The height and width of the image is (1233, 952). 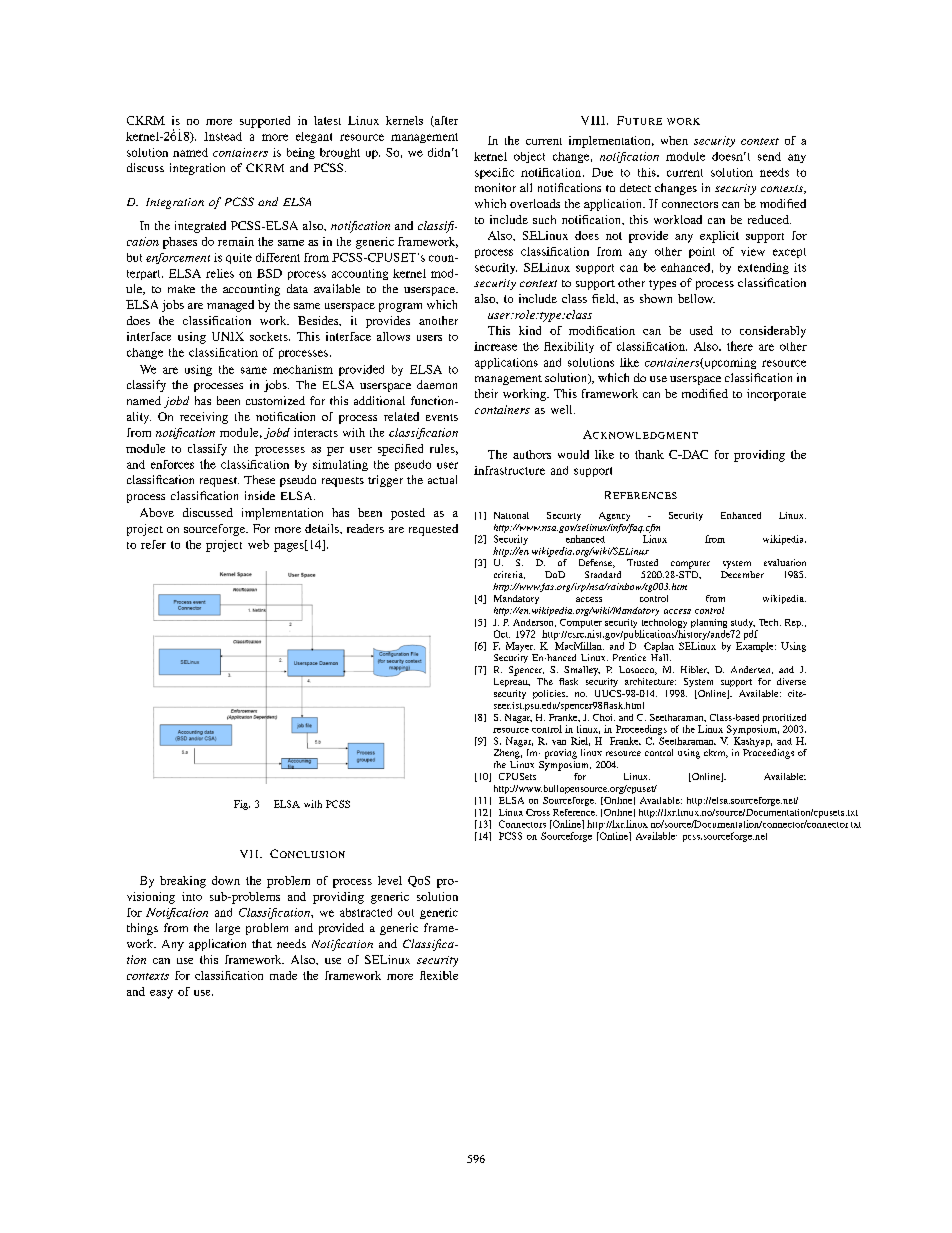 I want to click on criteria, so click(x=509, y=575).
